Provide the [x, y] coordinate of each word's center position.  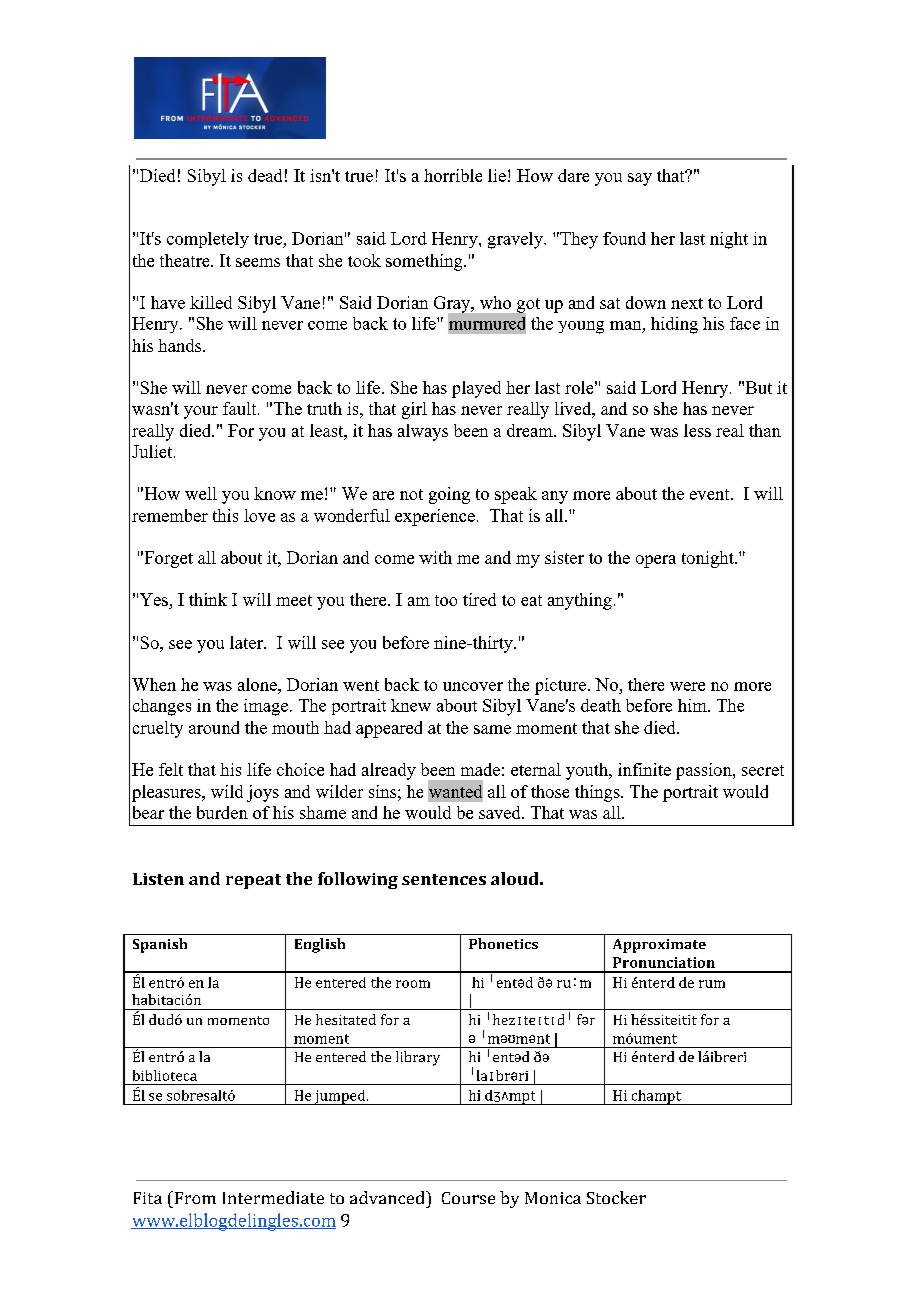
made [480, 769]
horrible [453, 175]
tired [479, 599]
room [413, 984]
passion [704, 771]
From [194, 1197]
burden [222, 812]
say [640, 179]
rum [712, 984]
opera [656, 561]
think [208, 599]
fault [241, 408]
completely [208, 240]
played [476, 389]
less [697, 430]
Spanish [160, 945]
